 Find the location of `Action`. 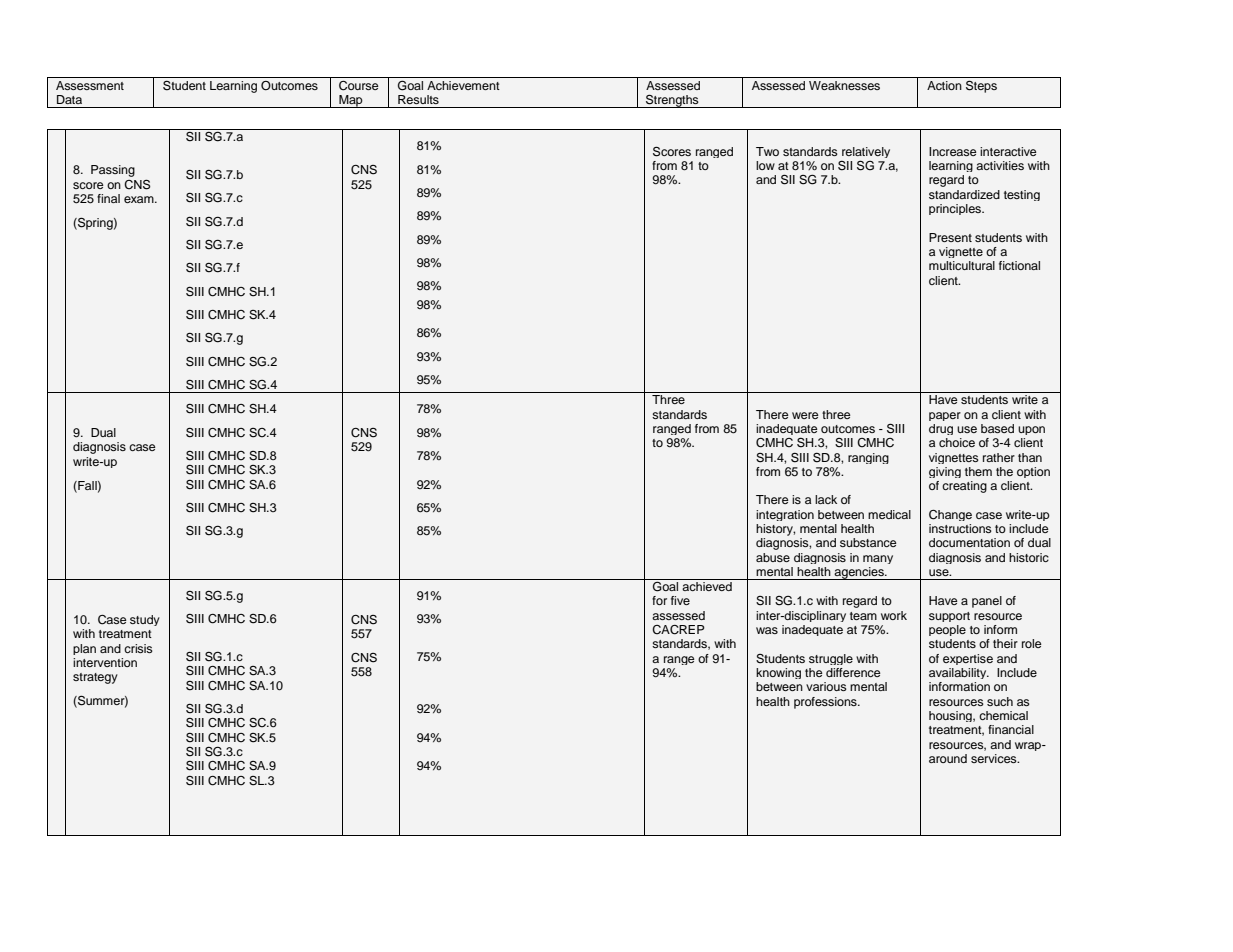

Action is located at coordinates (944, 85).
